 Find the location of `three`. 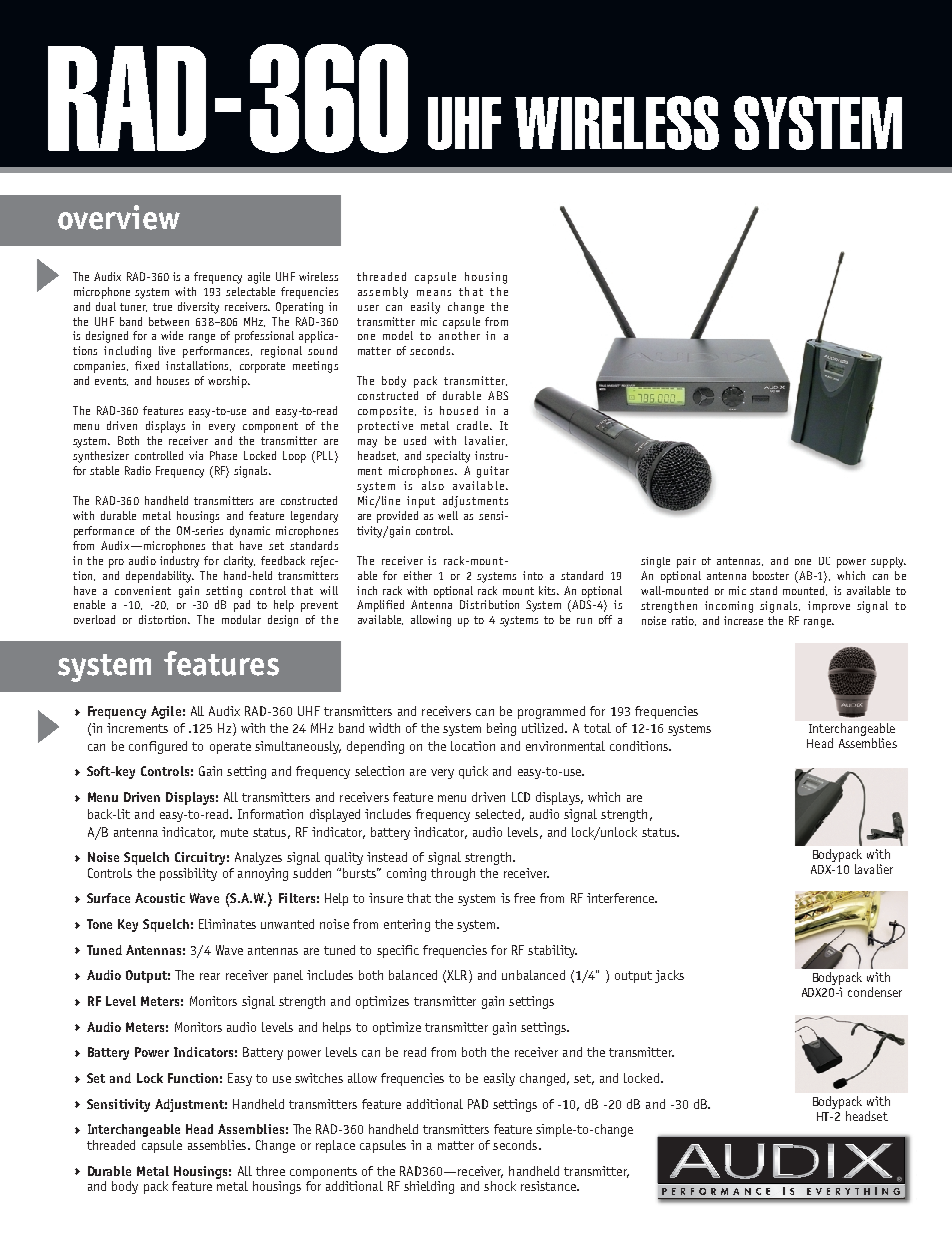

three is located at coordinates (270, 1171).
